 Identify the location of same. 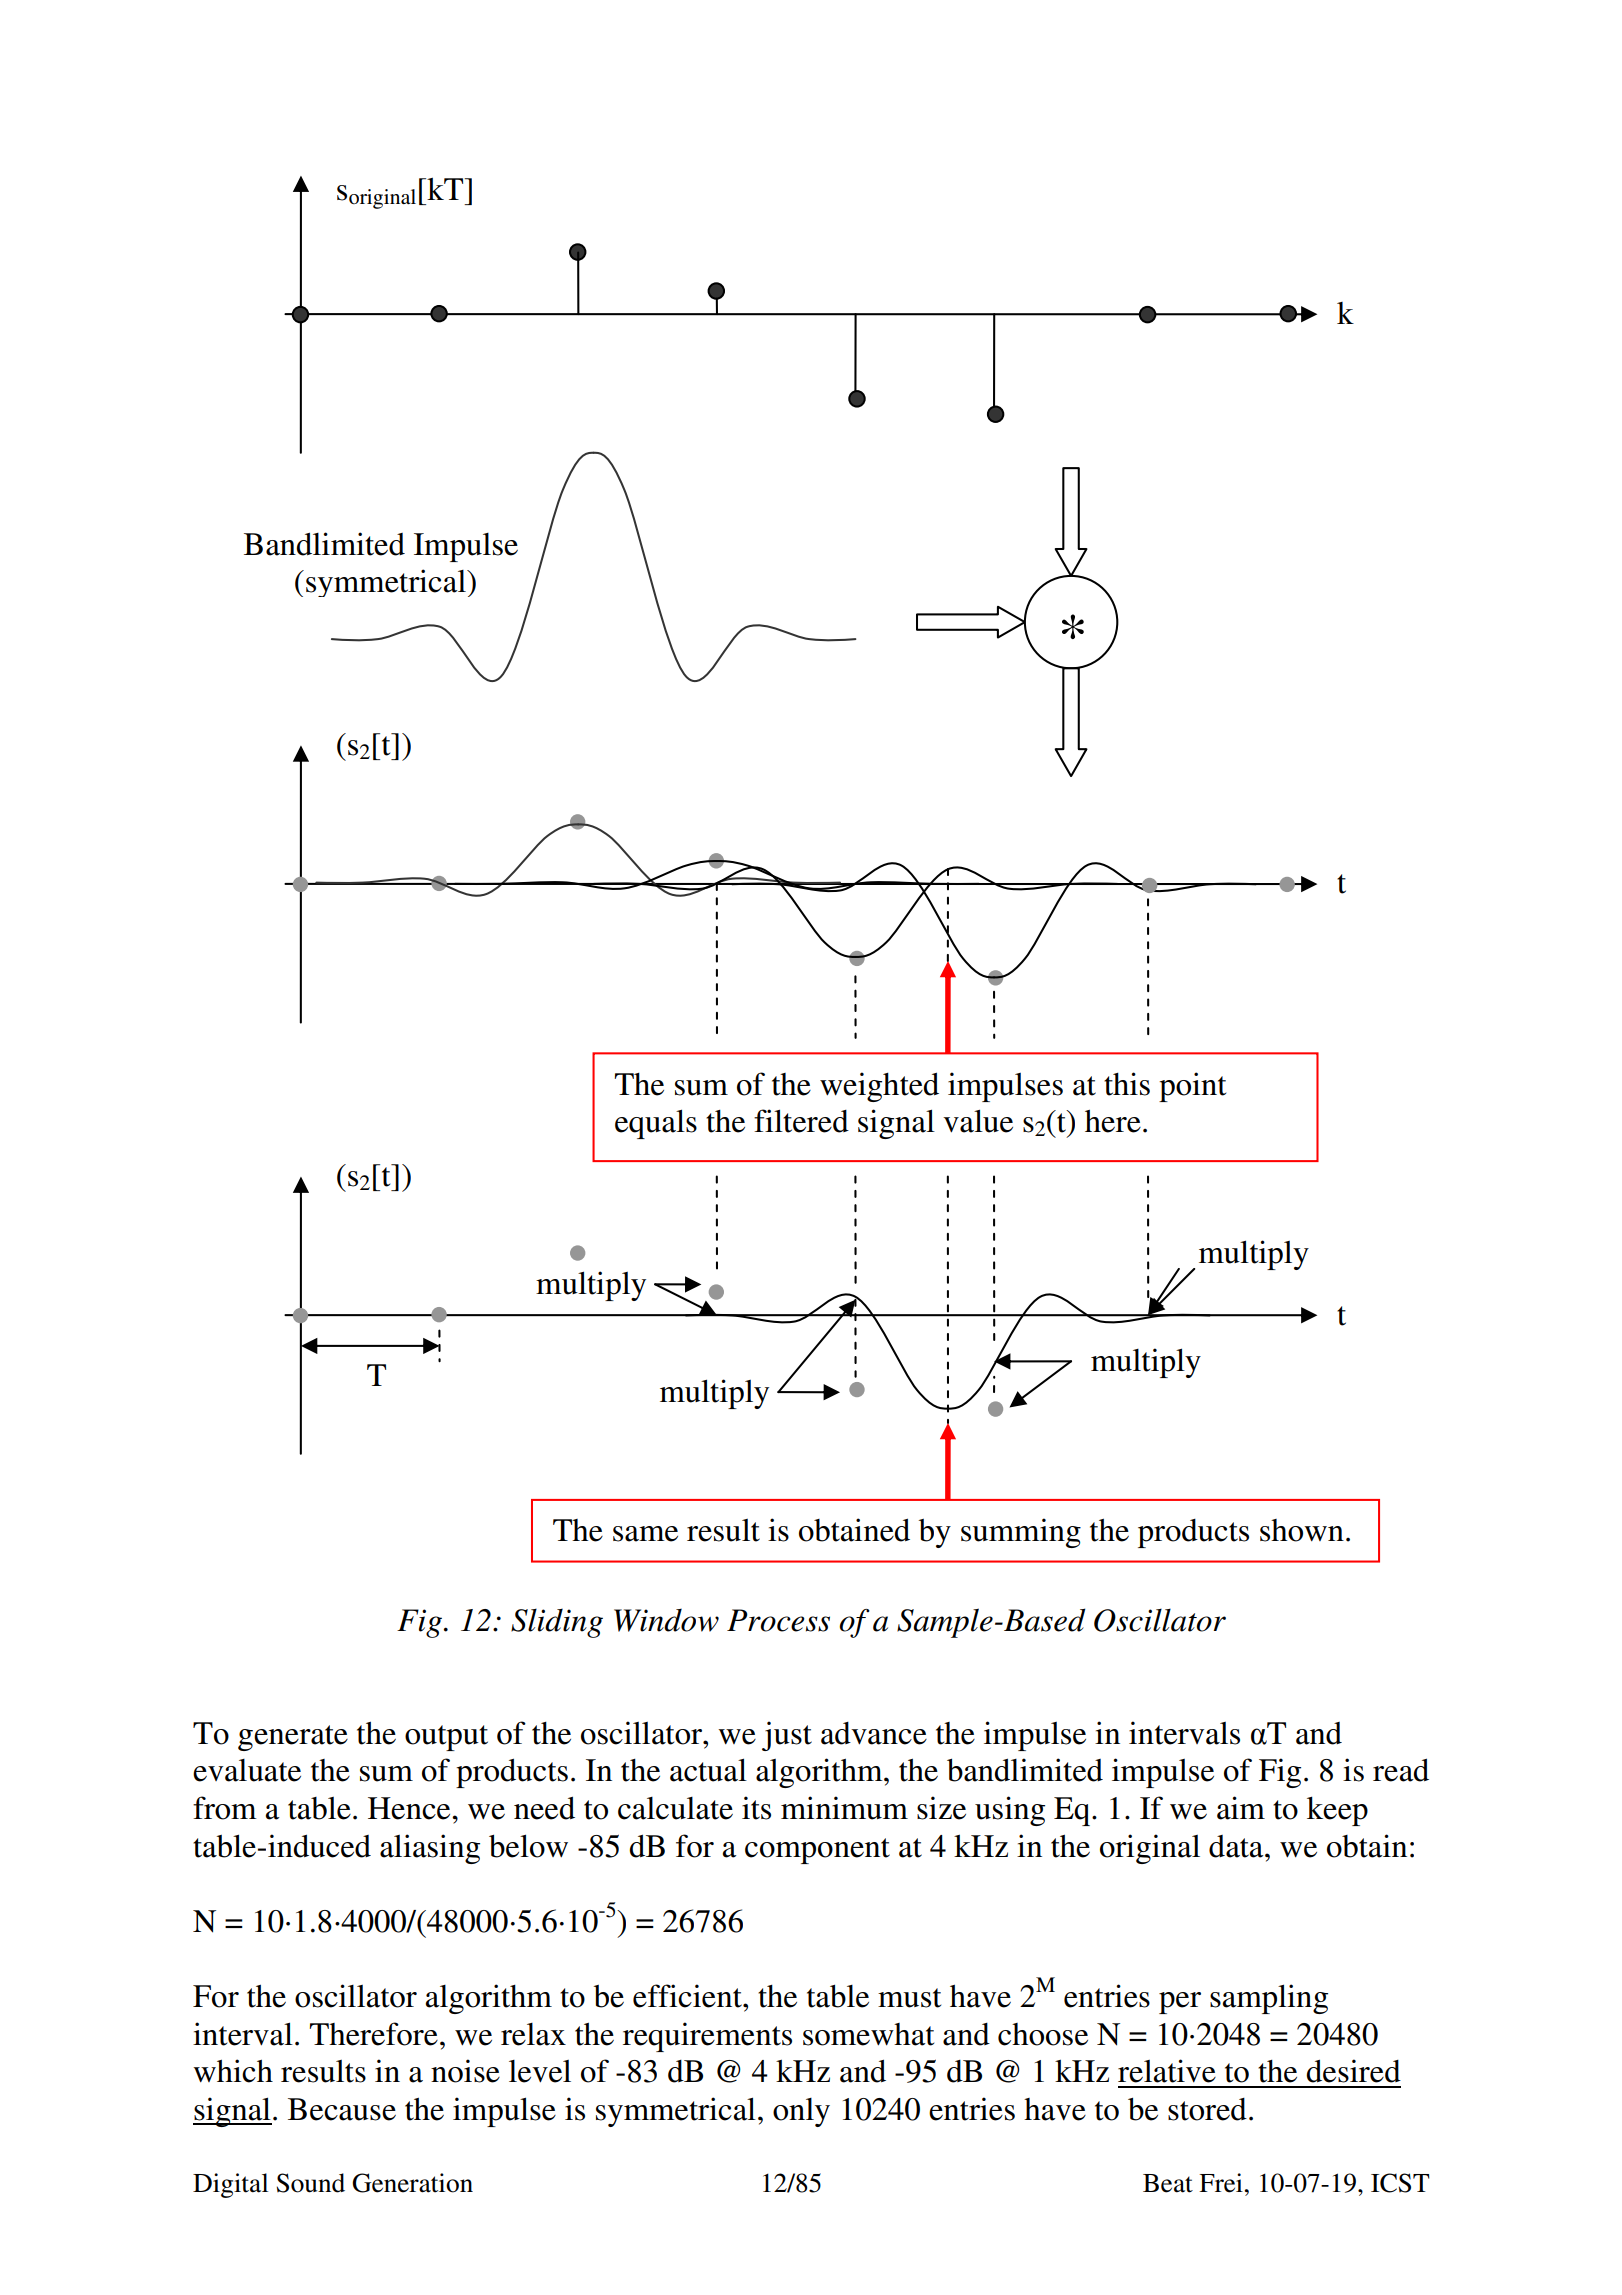
(645, 1534).
